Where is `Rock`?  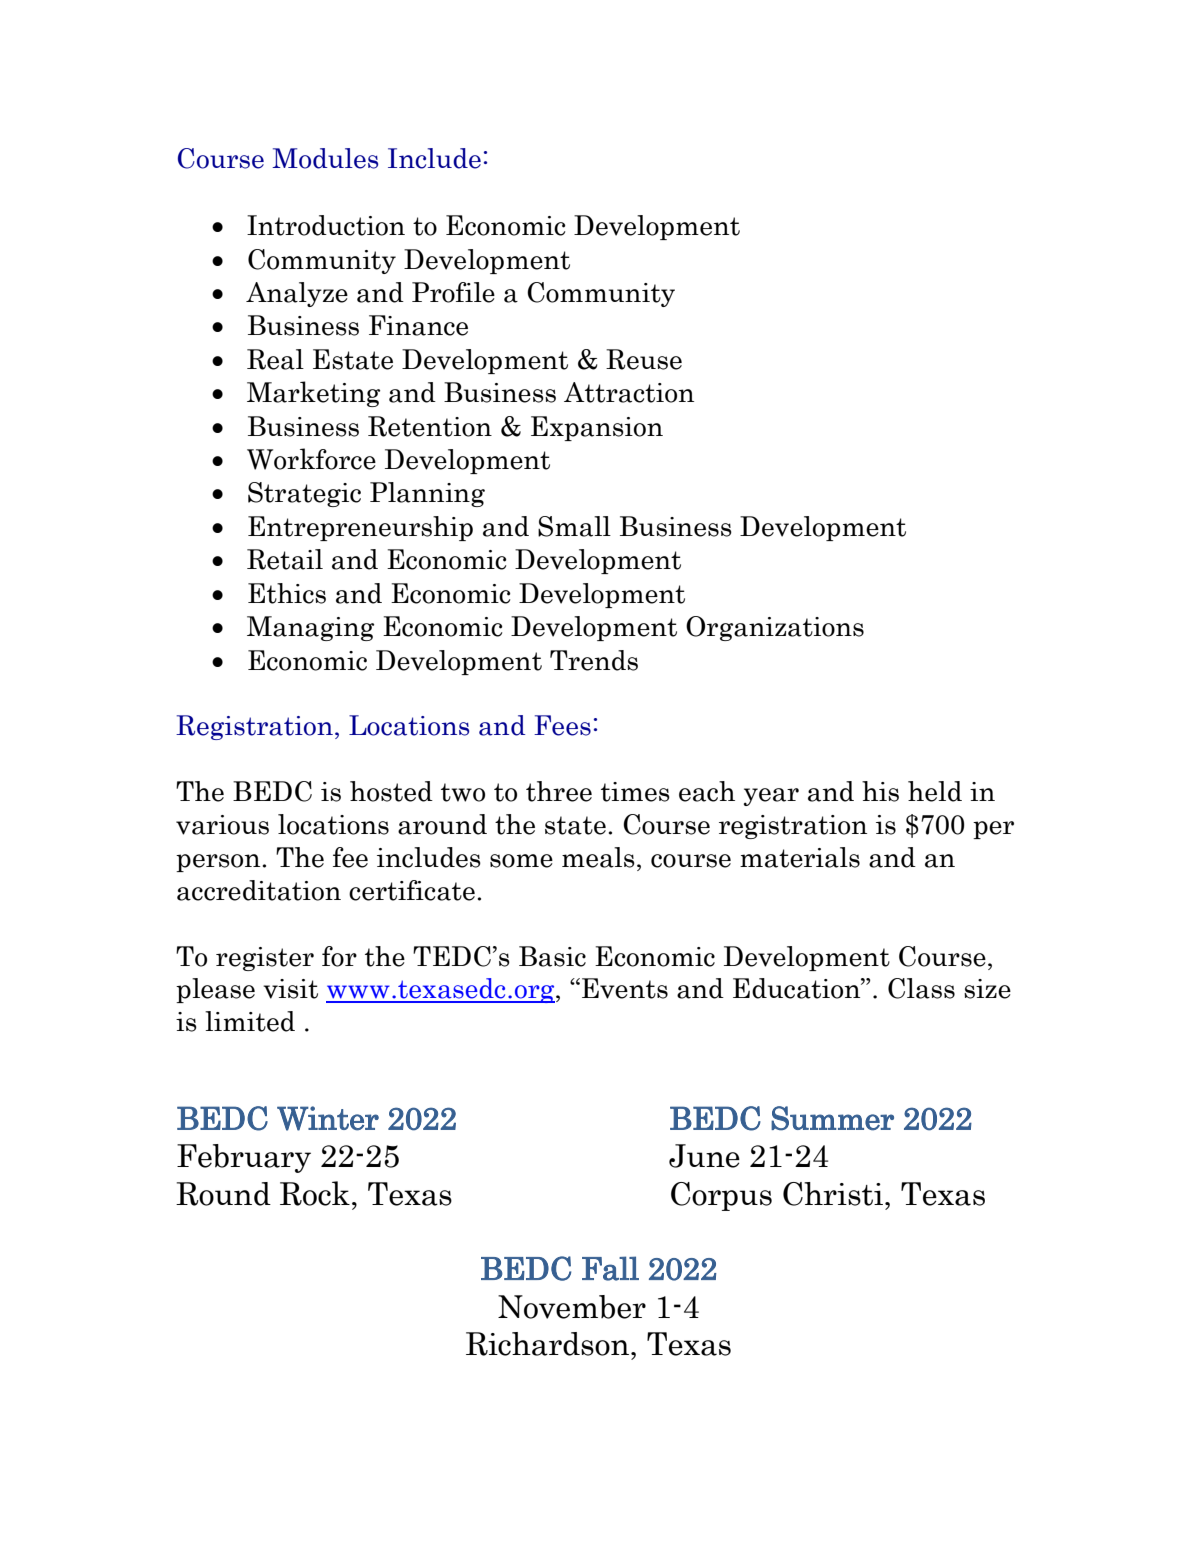
Rock is located at coordinates (315, 1193).
